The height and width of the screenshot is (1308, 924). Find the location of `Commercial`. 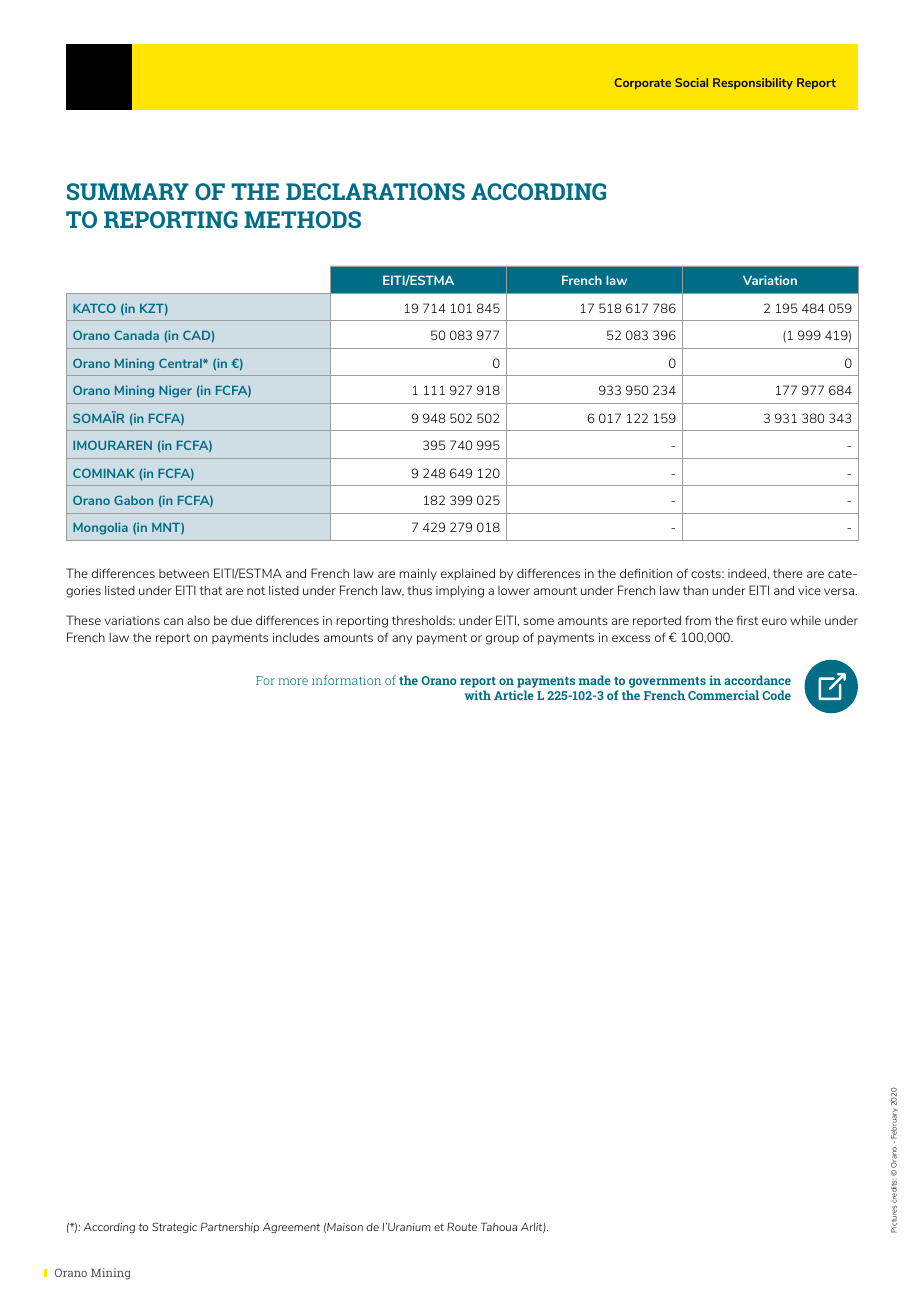

Commercial is located at coordinates (723, 695).
